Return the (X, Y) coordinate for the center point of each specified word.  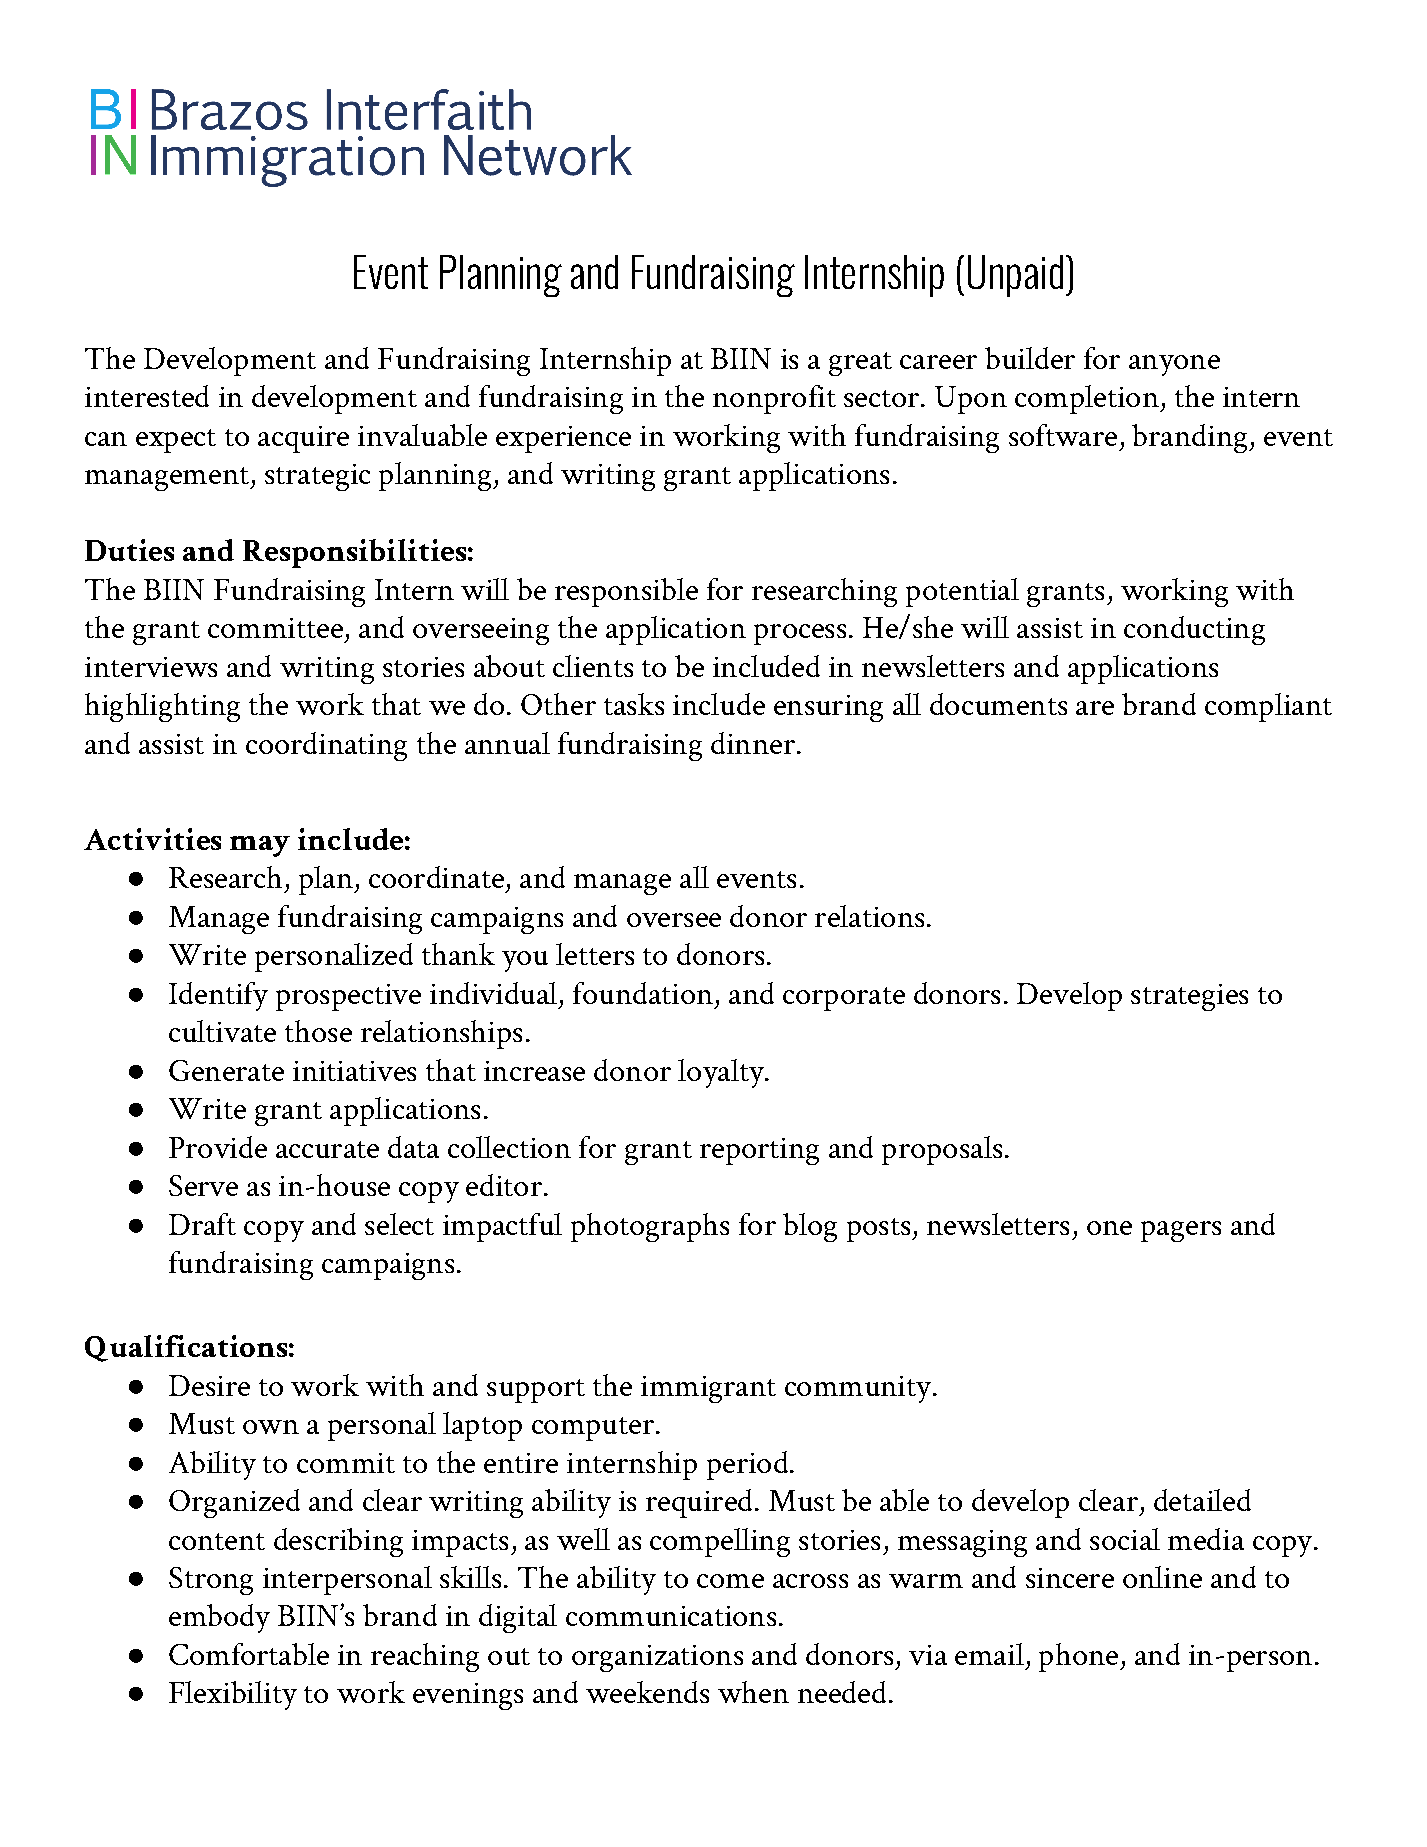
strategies (1189, 997)
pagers (1181, 1231)
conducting (1194, 630)
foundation (643, 993)
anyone (1174, 365)
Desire (209, 1385)
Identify (218, 996)
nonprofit (774, 399)
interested (147, 396)
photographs (650, 1227)
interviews (151, 667)
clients (593, 666)
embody (219, 1618)
